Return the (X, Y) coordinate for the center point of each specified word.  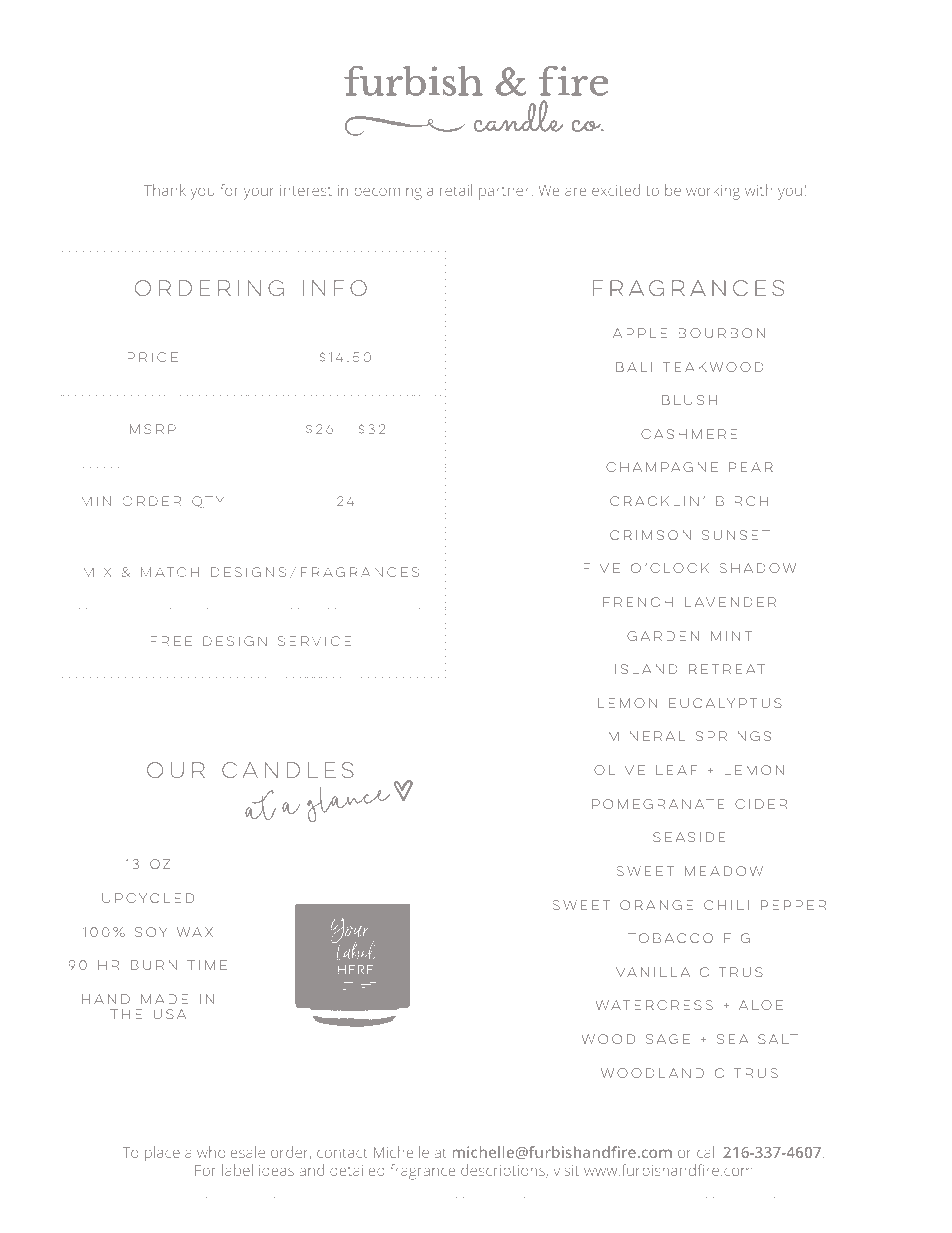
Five (602, 568)
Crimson (650, 535)
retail (456, 190)
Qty (208, 502)
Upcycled (148, 898)
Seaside (689, 837)
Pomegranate (658, 804)
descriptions (504, 1171)
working (713, 192)
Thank (165, 190)
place (162, 1154)
